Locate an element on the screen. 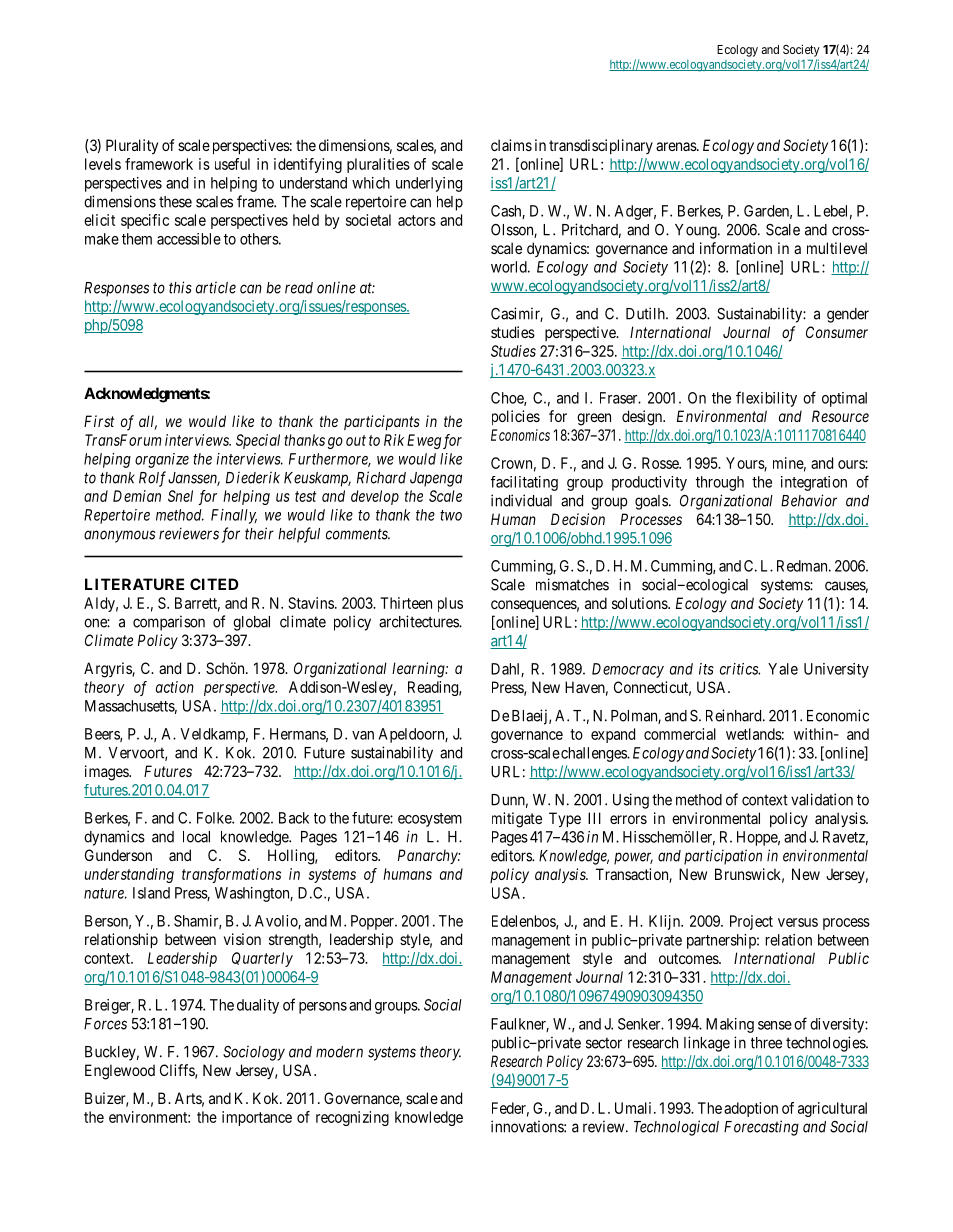  plus is located at coordinates (450, 604).
